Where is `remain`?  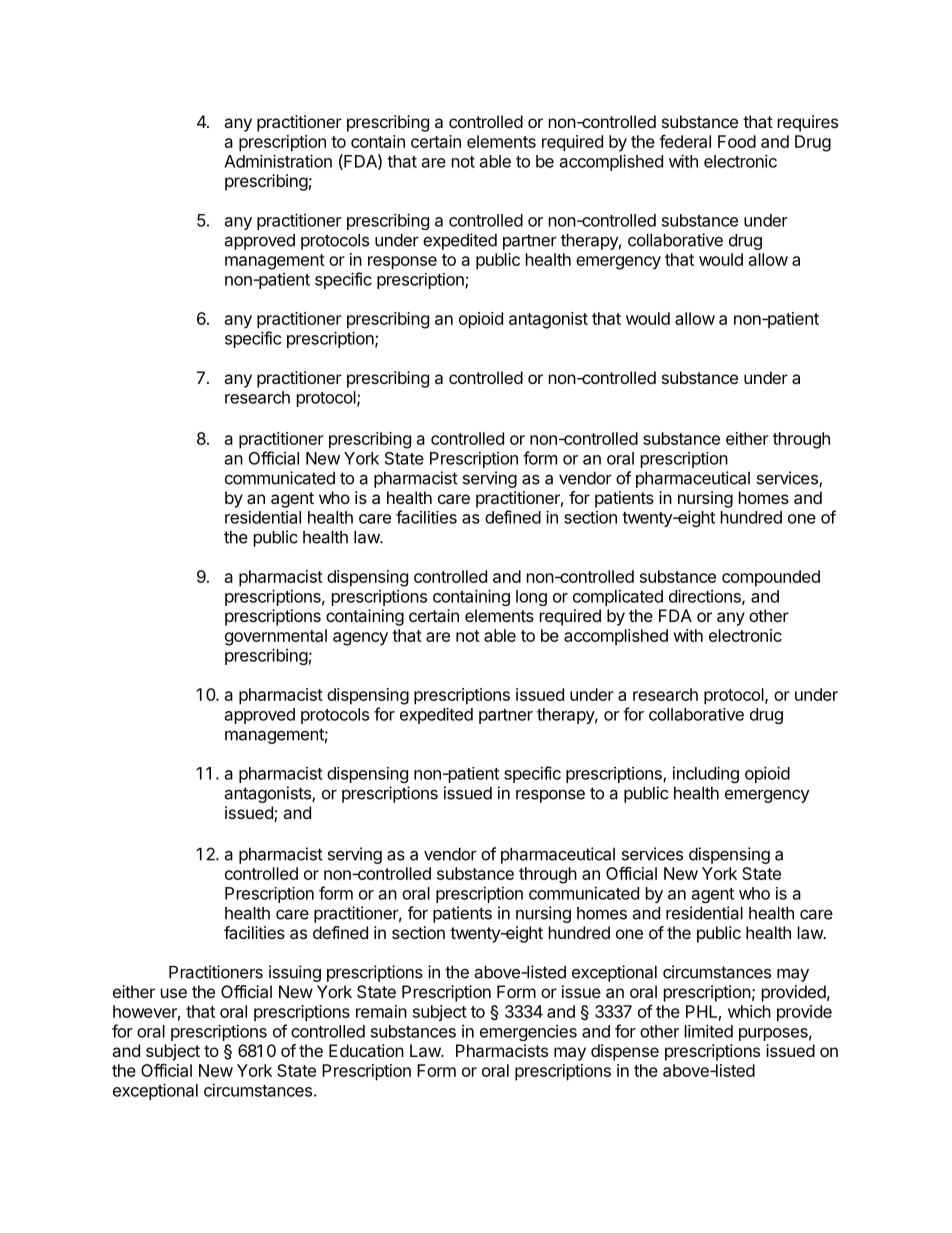
remain is located at coordinates (381, 1011).
